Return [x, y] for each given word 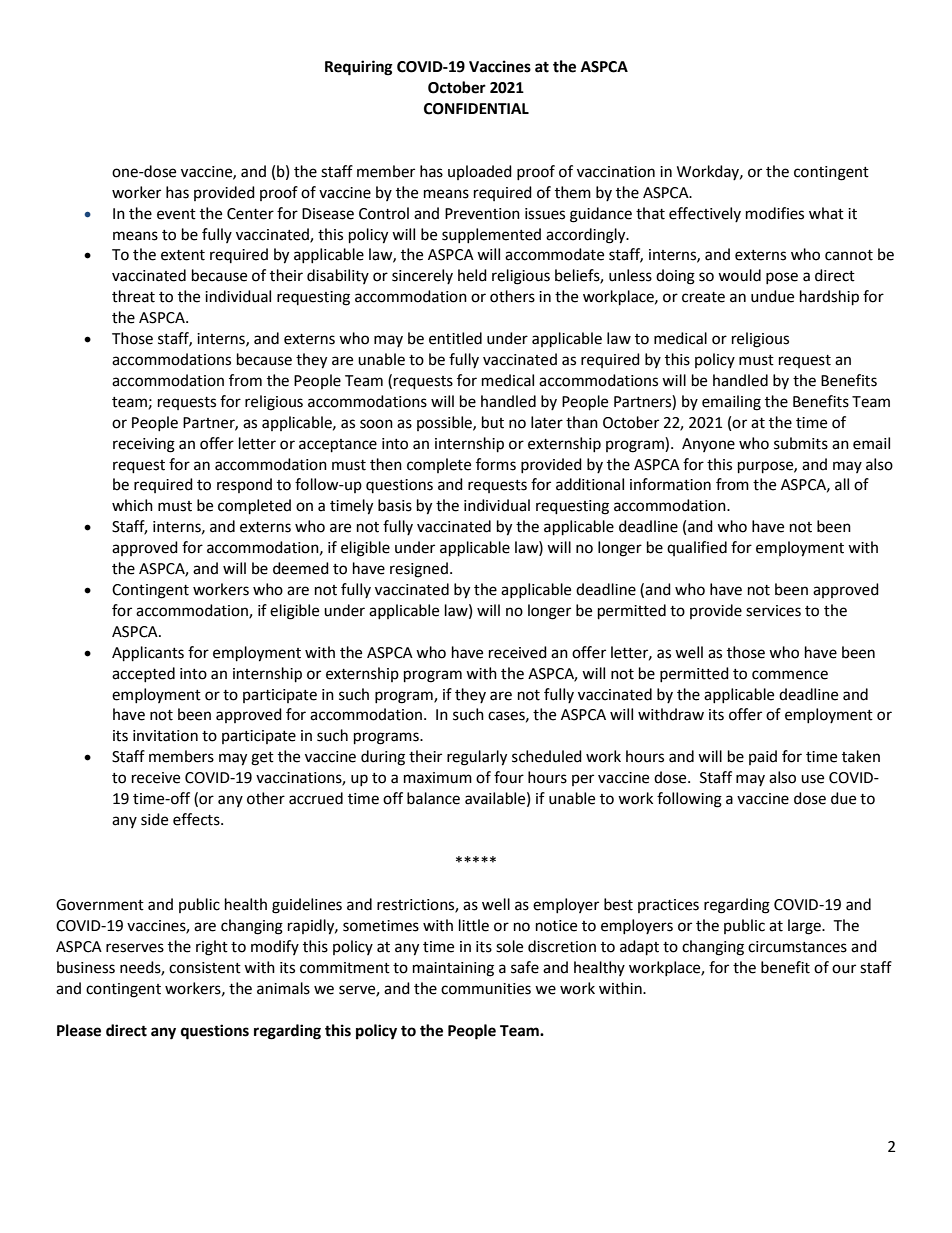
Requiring [359, 68]
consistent [205, 968]
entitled [455, 338]
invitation [165, 736]
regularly [477, 758]
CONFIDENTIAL [476, 109]
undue [772, 296]
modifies [775, 213]
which [132, 505]
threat [133, 296]
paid [763, 757]
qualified [697, 548]
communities [486, 989]
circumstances [797, 947]
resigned [419, 570]
